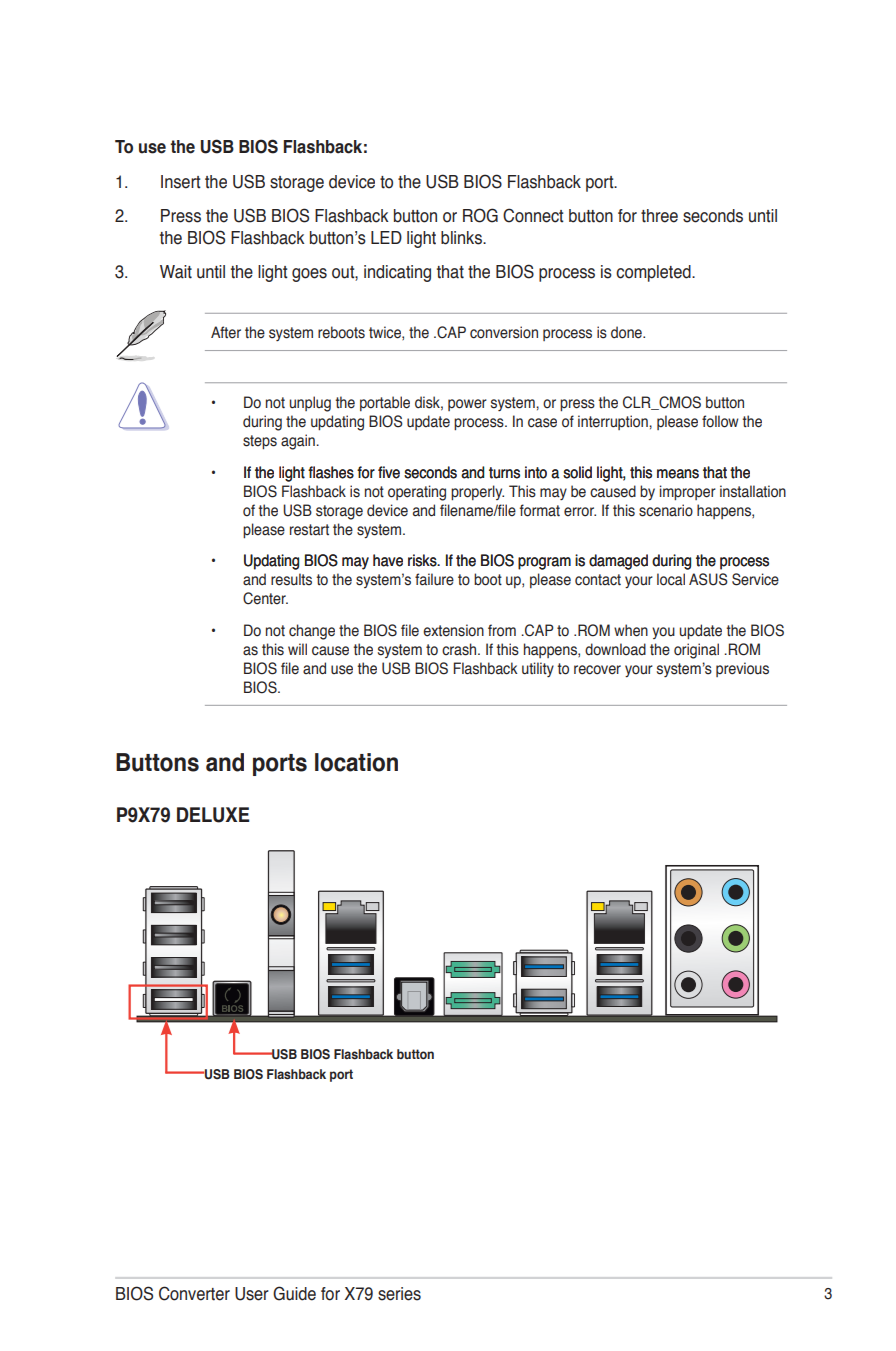  Describe the element at coordinates (181, 182) in the image. I see `Insert` at that location.
